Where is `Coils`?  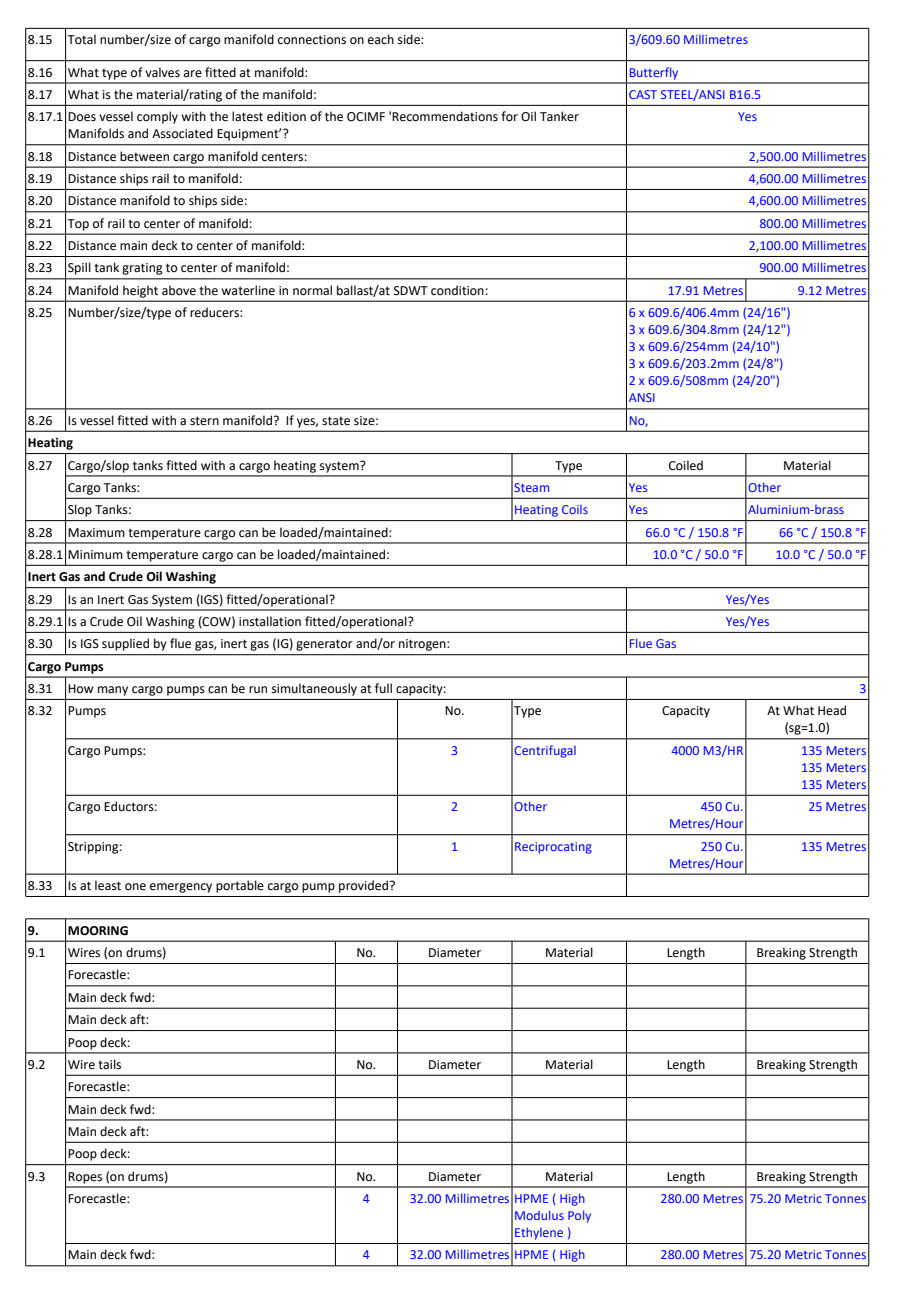
Coils is located at coordinates (575, 509).
